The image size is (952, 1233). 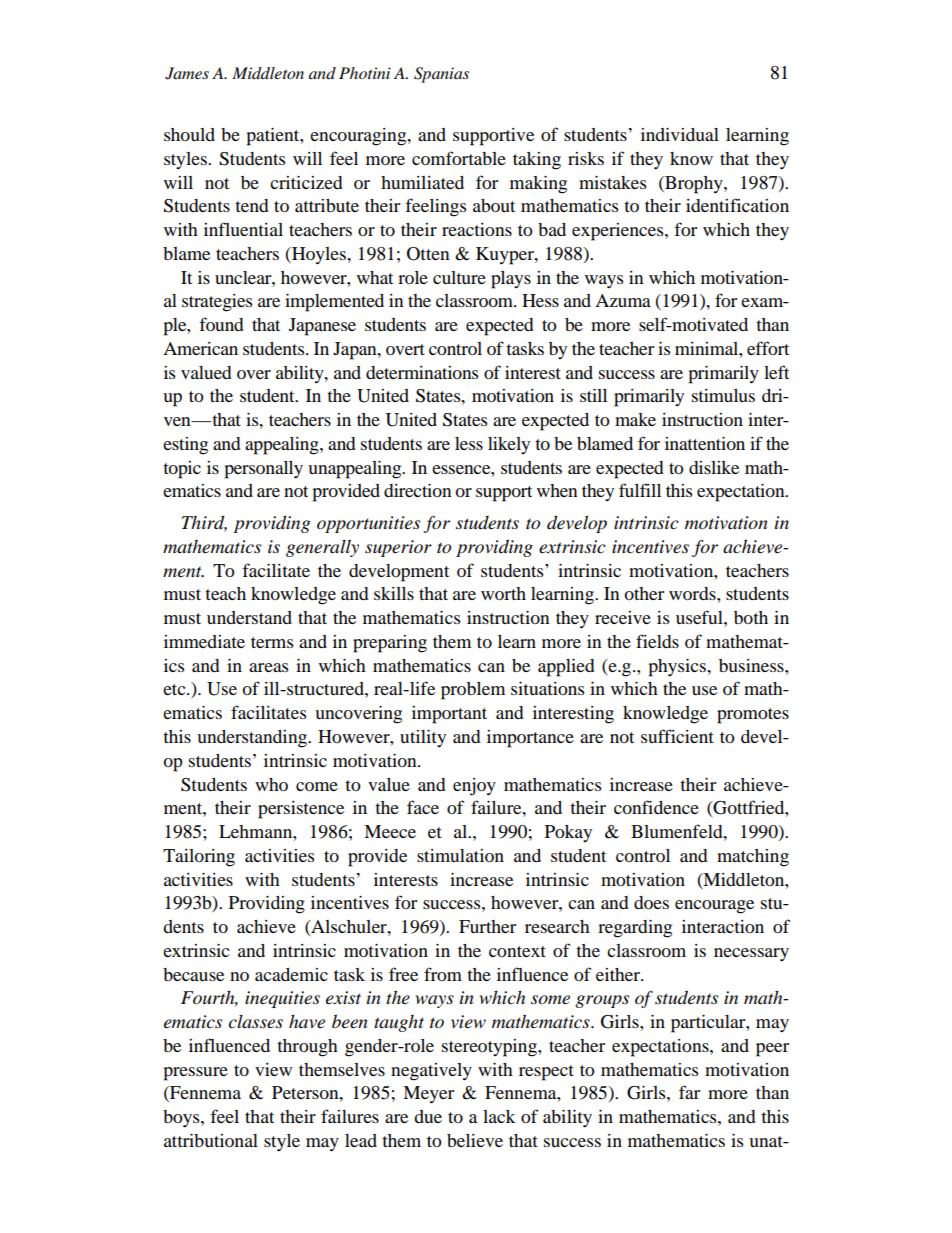 What do you see at coordinates (714, 907) in the image?
I see `encourage` at bounding box center [714, 907].
